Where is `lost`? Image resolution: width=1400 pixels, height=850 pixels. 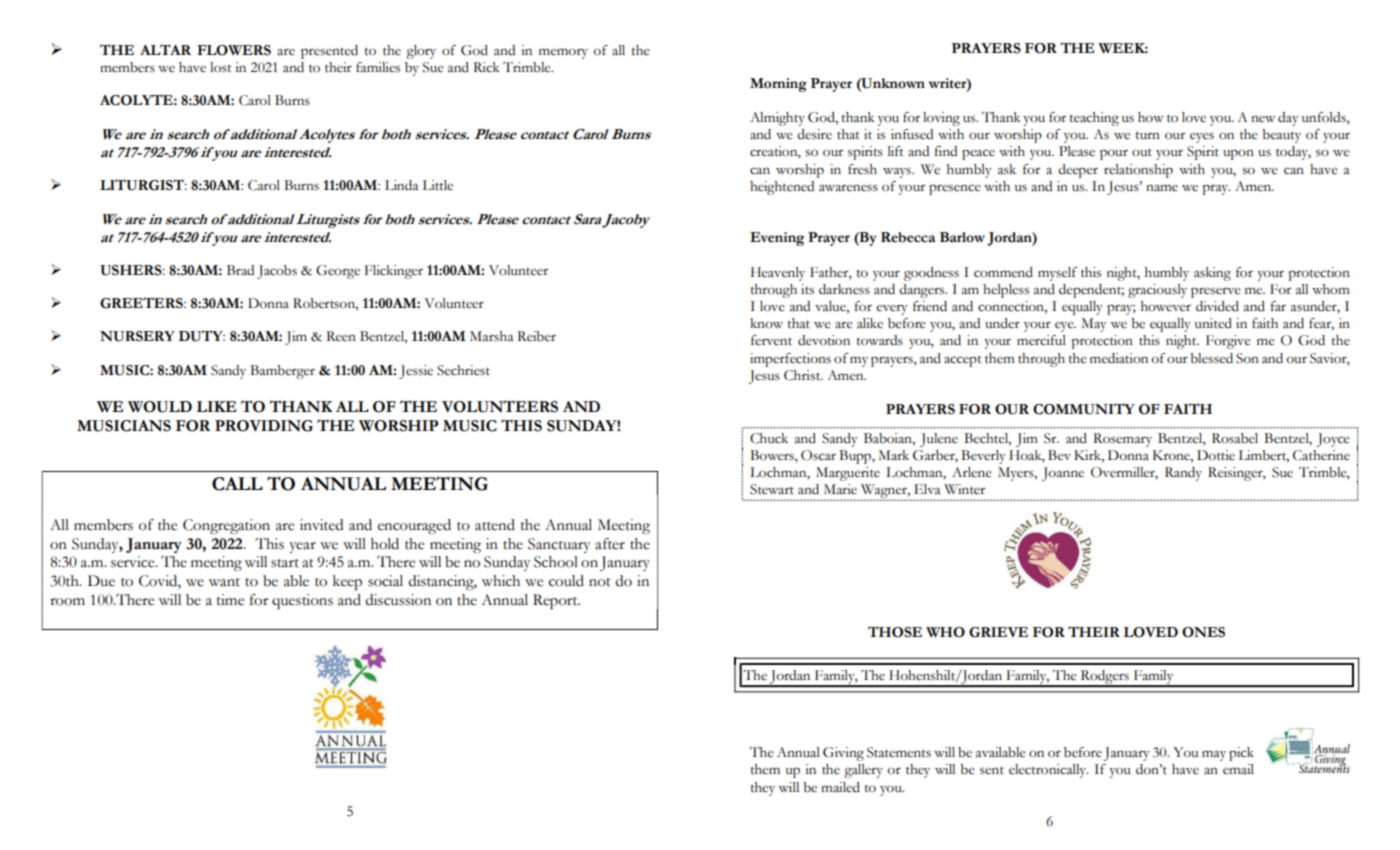
lost is located at coordinates (221, 67).
